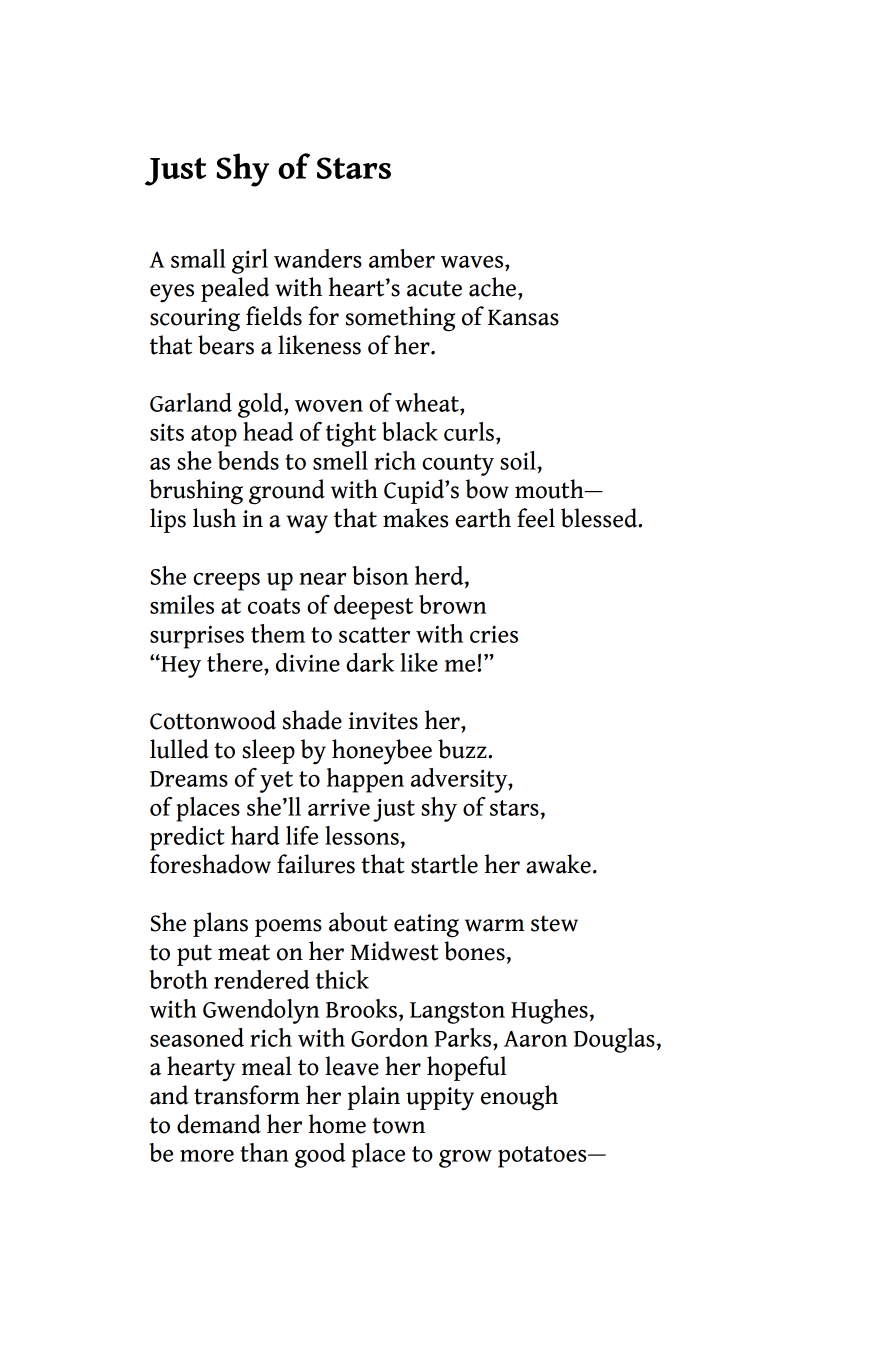 The height and width of the screenshot is (1345, 896). Describe the element at coordinates (494, 634) in the screenshot. I see `cries` at that location.
